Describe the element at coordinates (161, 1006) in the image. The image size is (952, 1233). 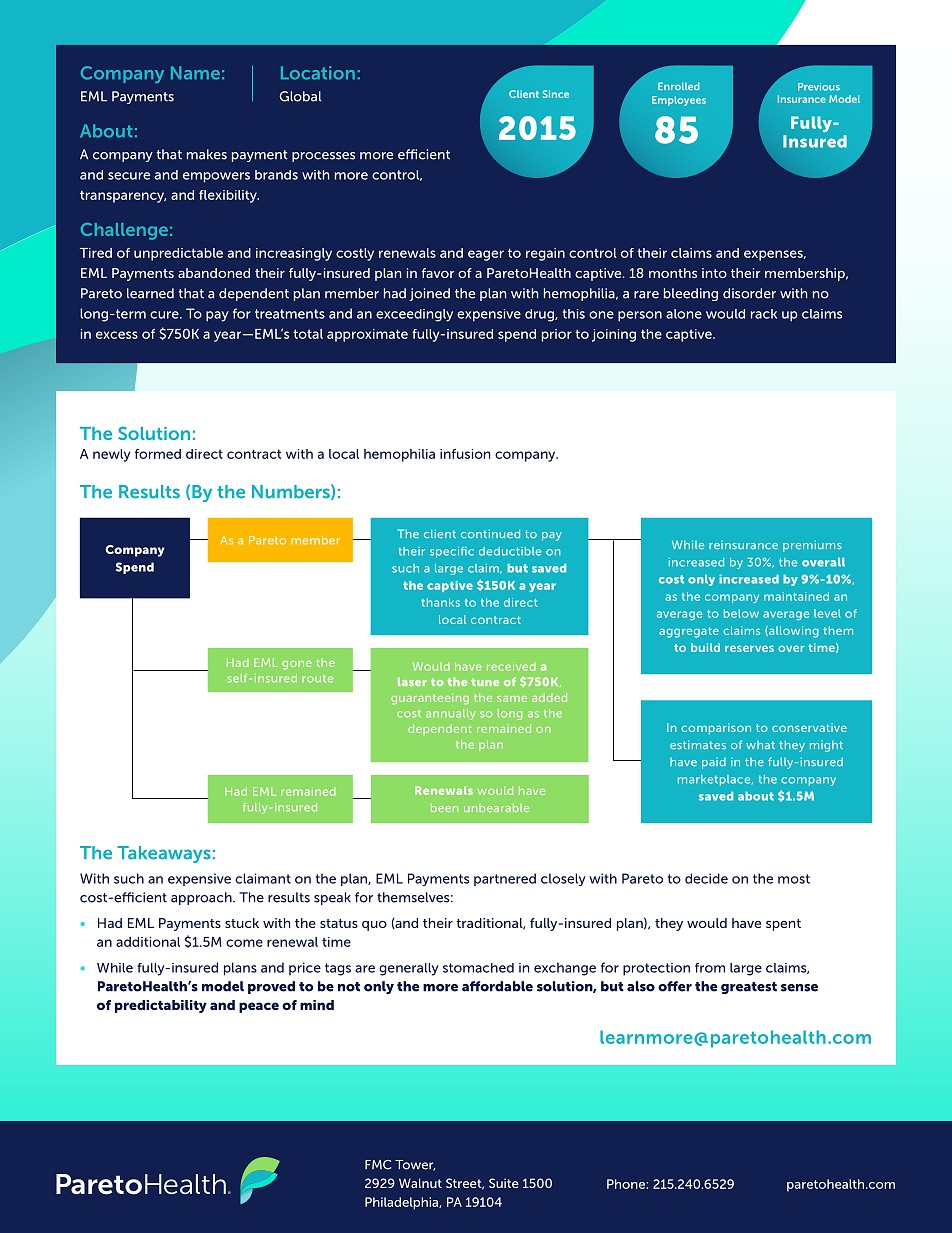
I see `predictability` at that location.
